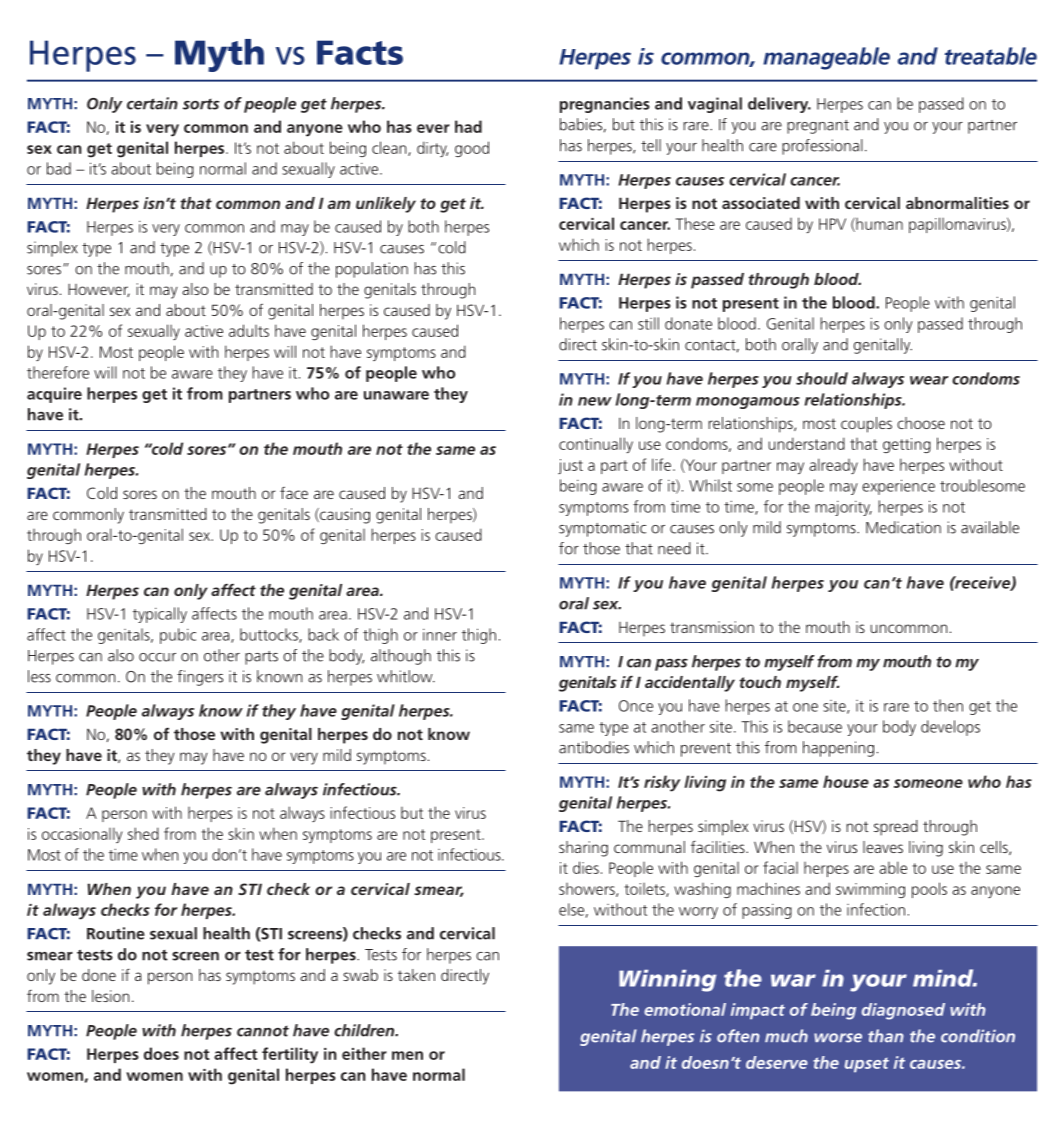 The height and width of the document is (1129, 1064). I want to click on certain, so click(152, 103).
